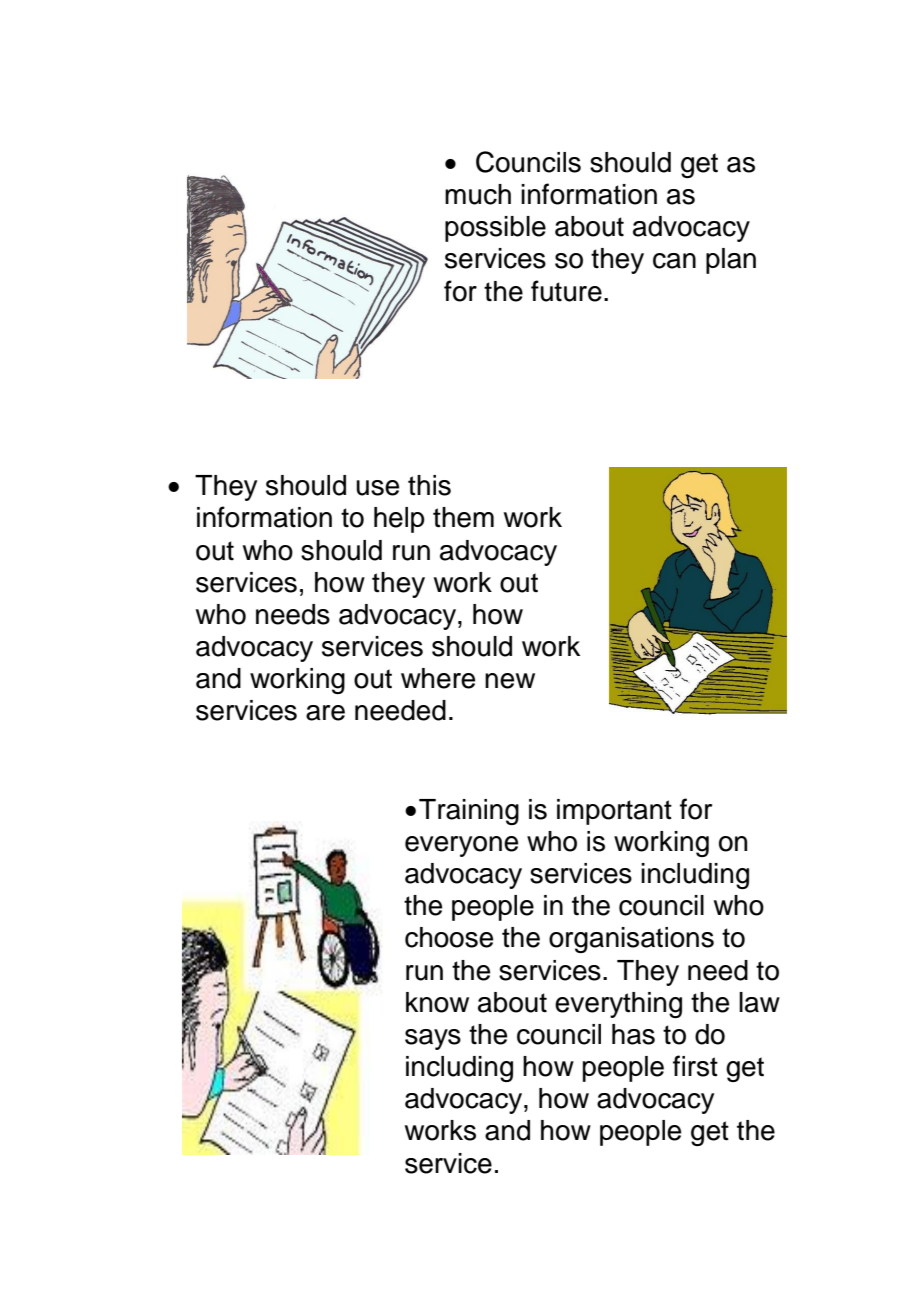  I want to click on where, so click(438, 678).
